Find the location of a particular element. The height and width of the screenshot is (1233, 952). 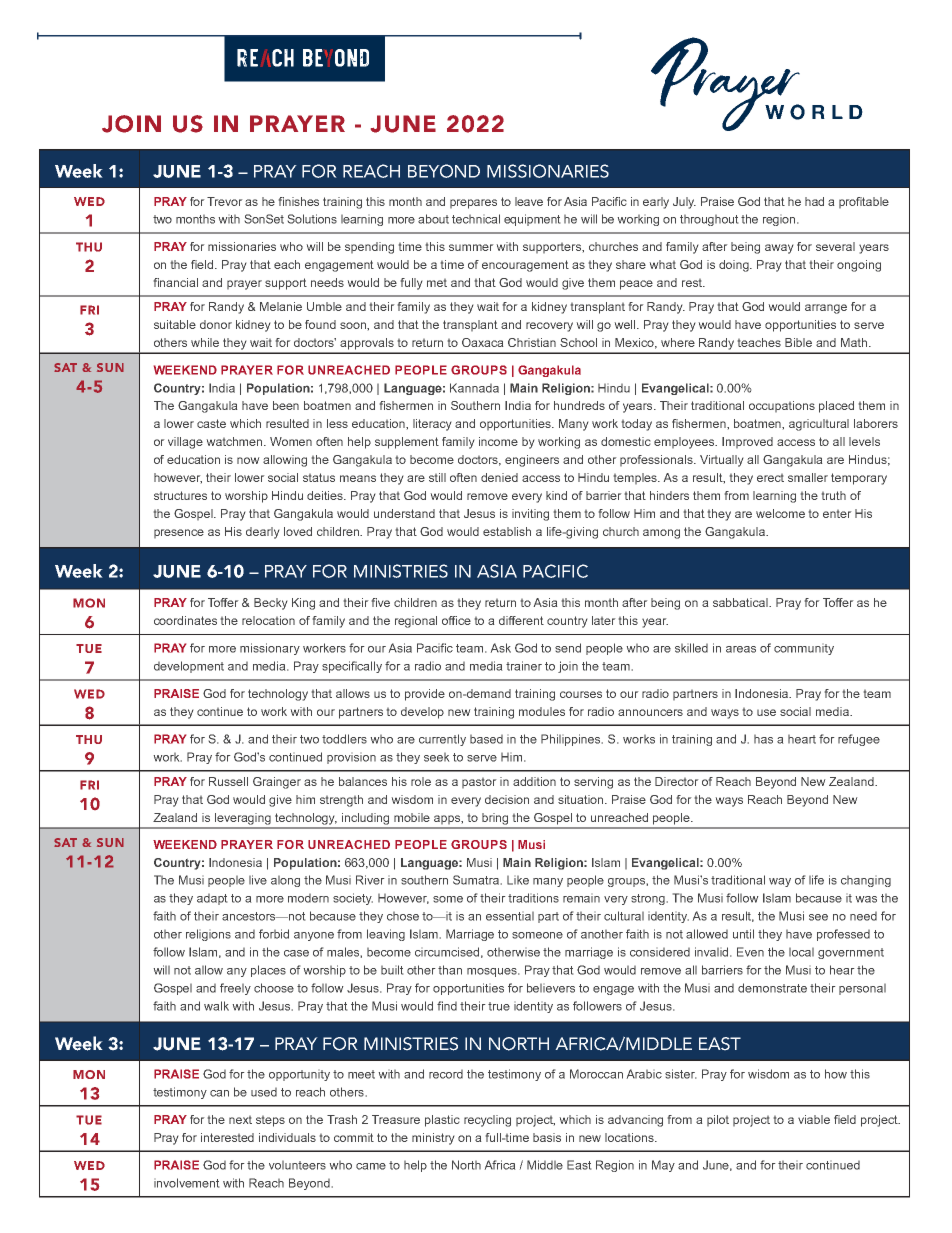

welcome is located at coordinates (780, 513).
